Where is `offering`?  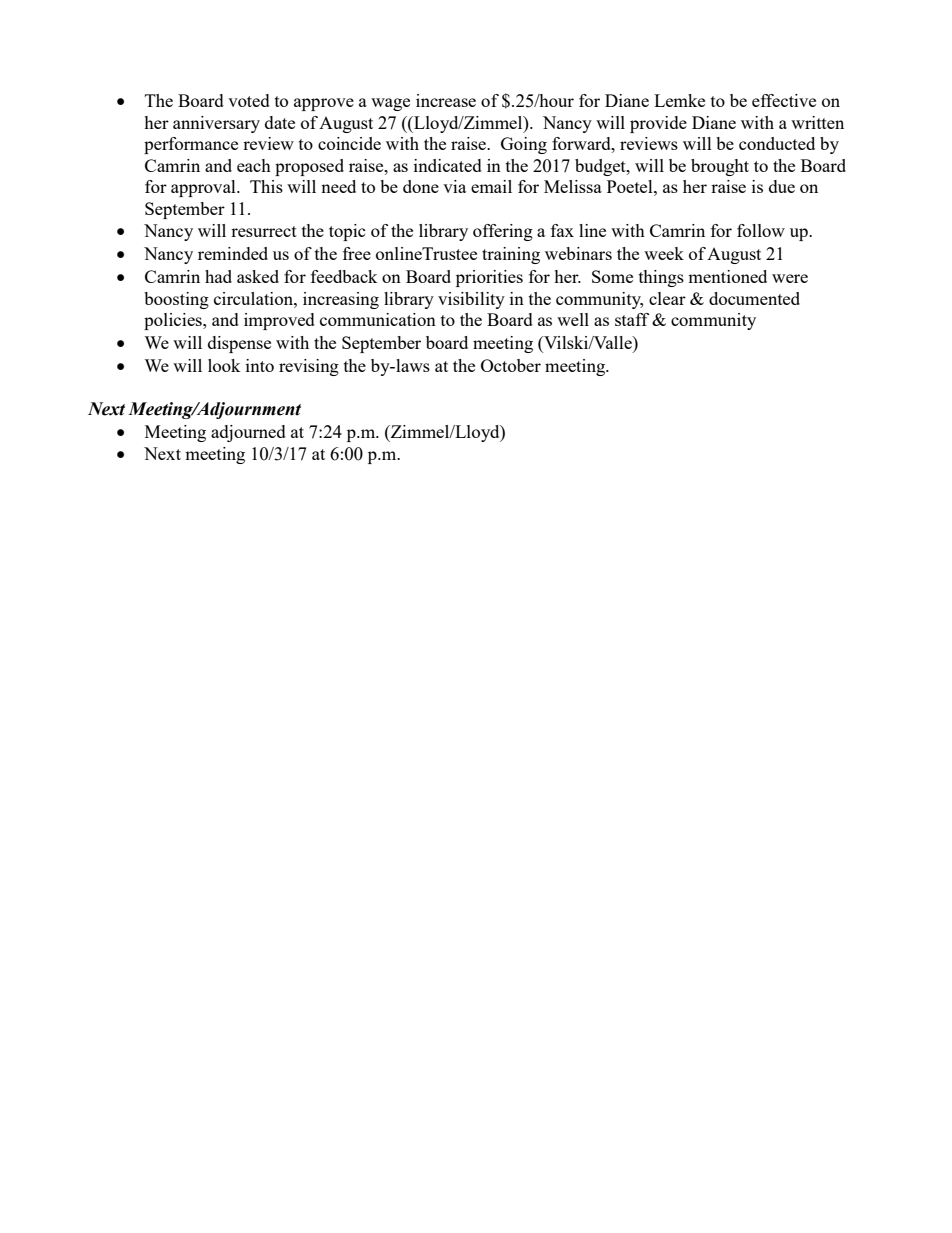 offering is located at coordinates (503, 232).
